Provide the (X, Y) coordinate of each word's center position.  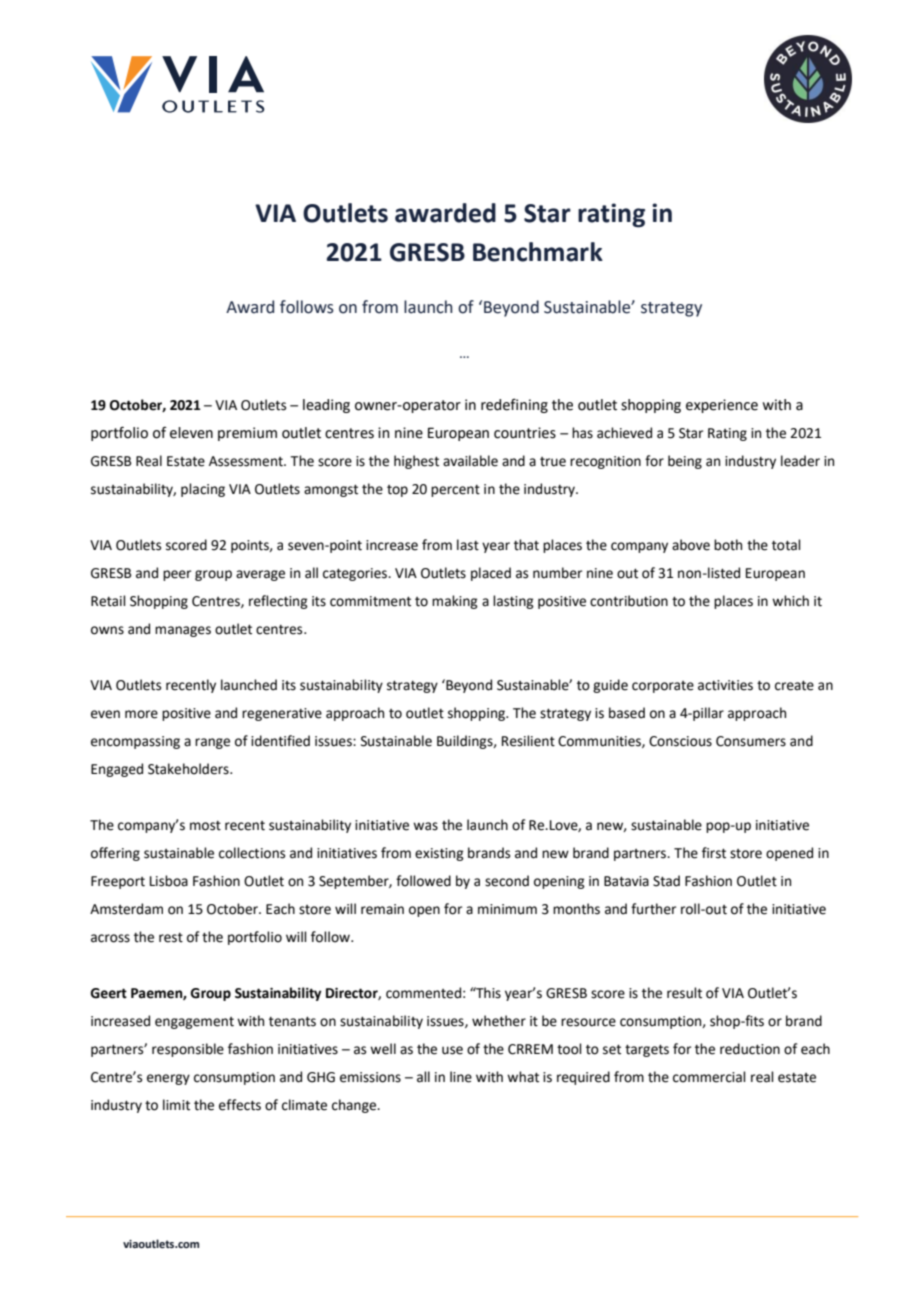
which (790, 601)
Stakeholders (189, 769)
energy (168, 1079)
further (653, 909)
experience (722, 406)
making (455, 602)
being (685, 462)
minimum (507, 909)
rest (171, 938)
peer (177, 575)
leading (326, 406)
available (470, 461)
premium (247, 434)
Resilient (528, 741)
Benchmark (538, 252)
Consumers (751, 741)
